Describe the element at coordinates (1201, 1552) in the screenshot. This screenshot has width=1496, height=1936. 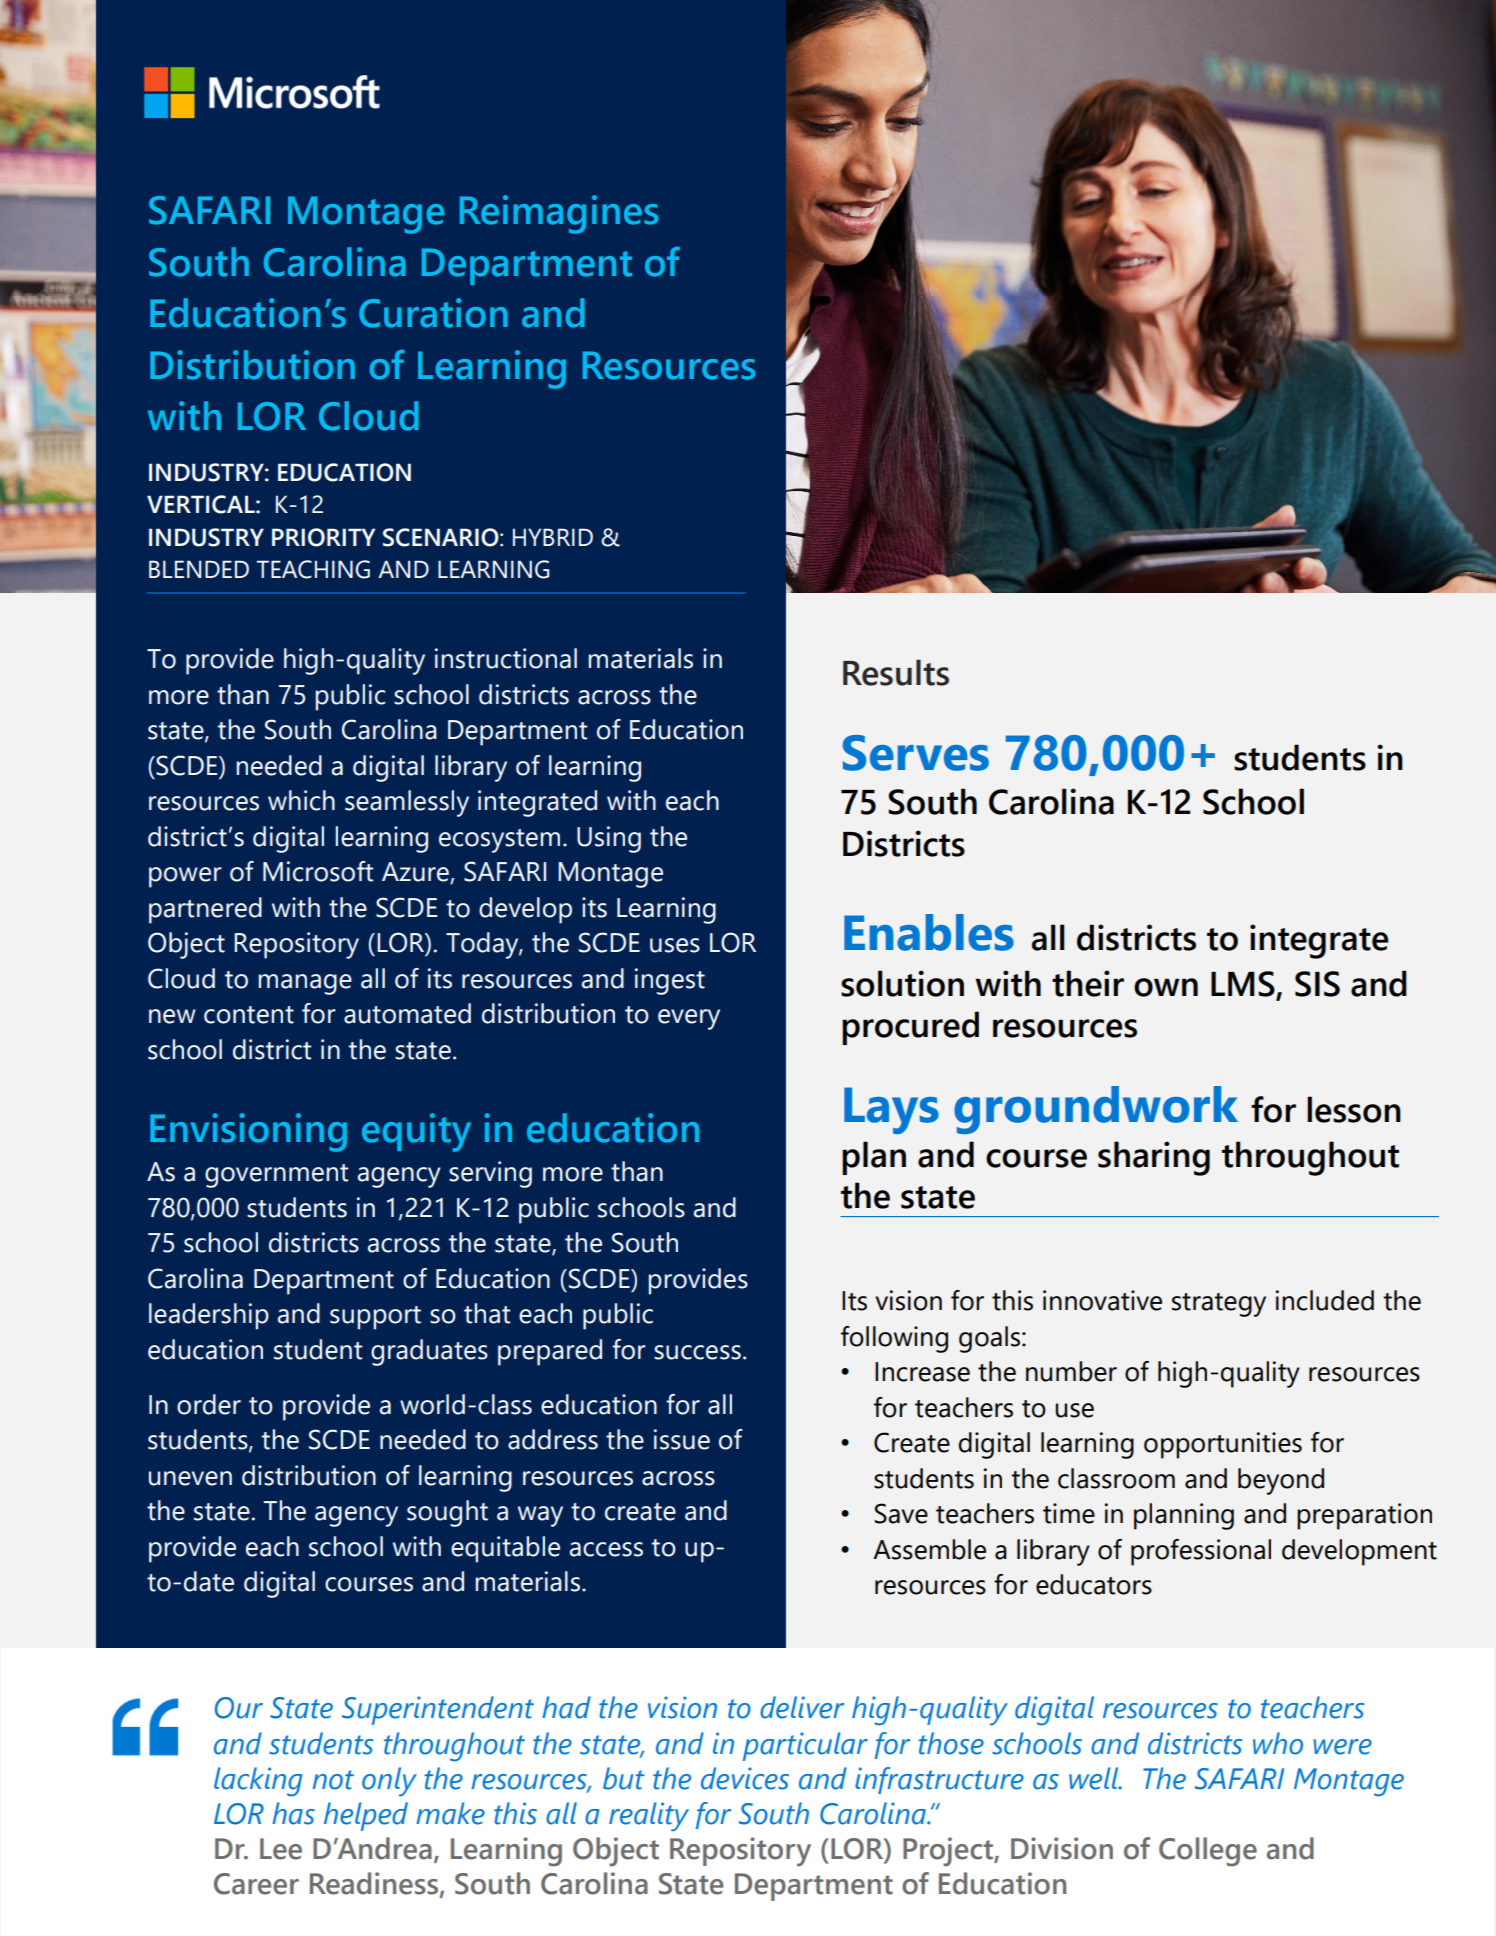
I see `professional` at that location.
